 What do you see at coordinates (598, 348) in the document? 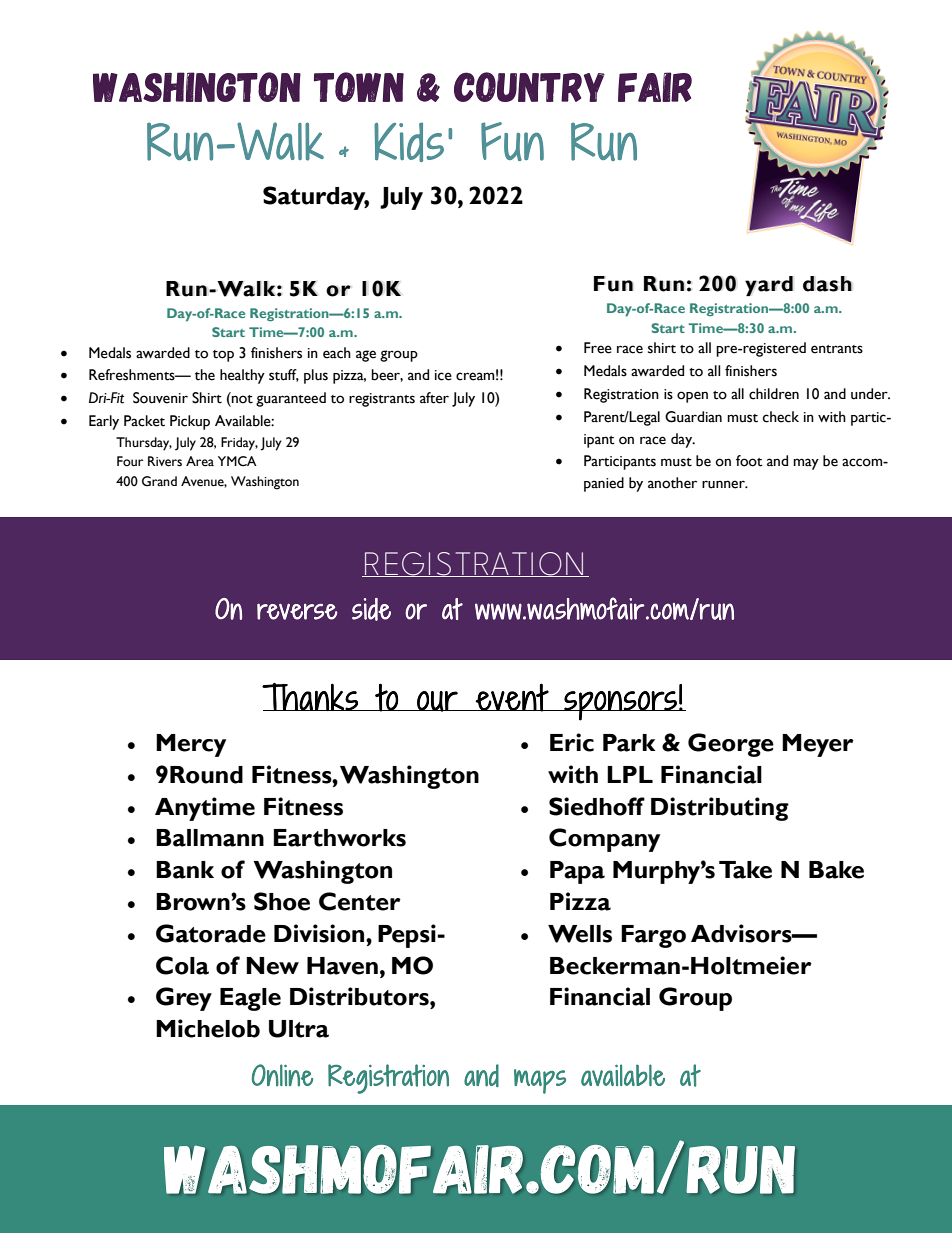
I see `Free` at bounding box center [598, 348].
